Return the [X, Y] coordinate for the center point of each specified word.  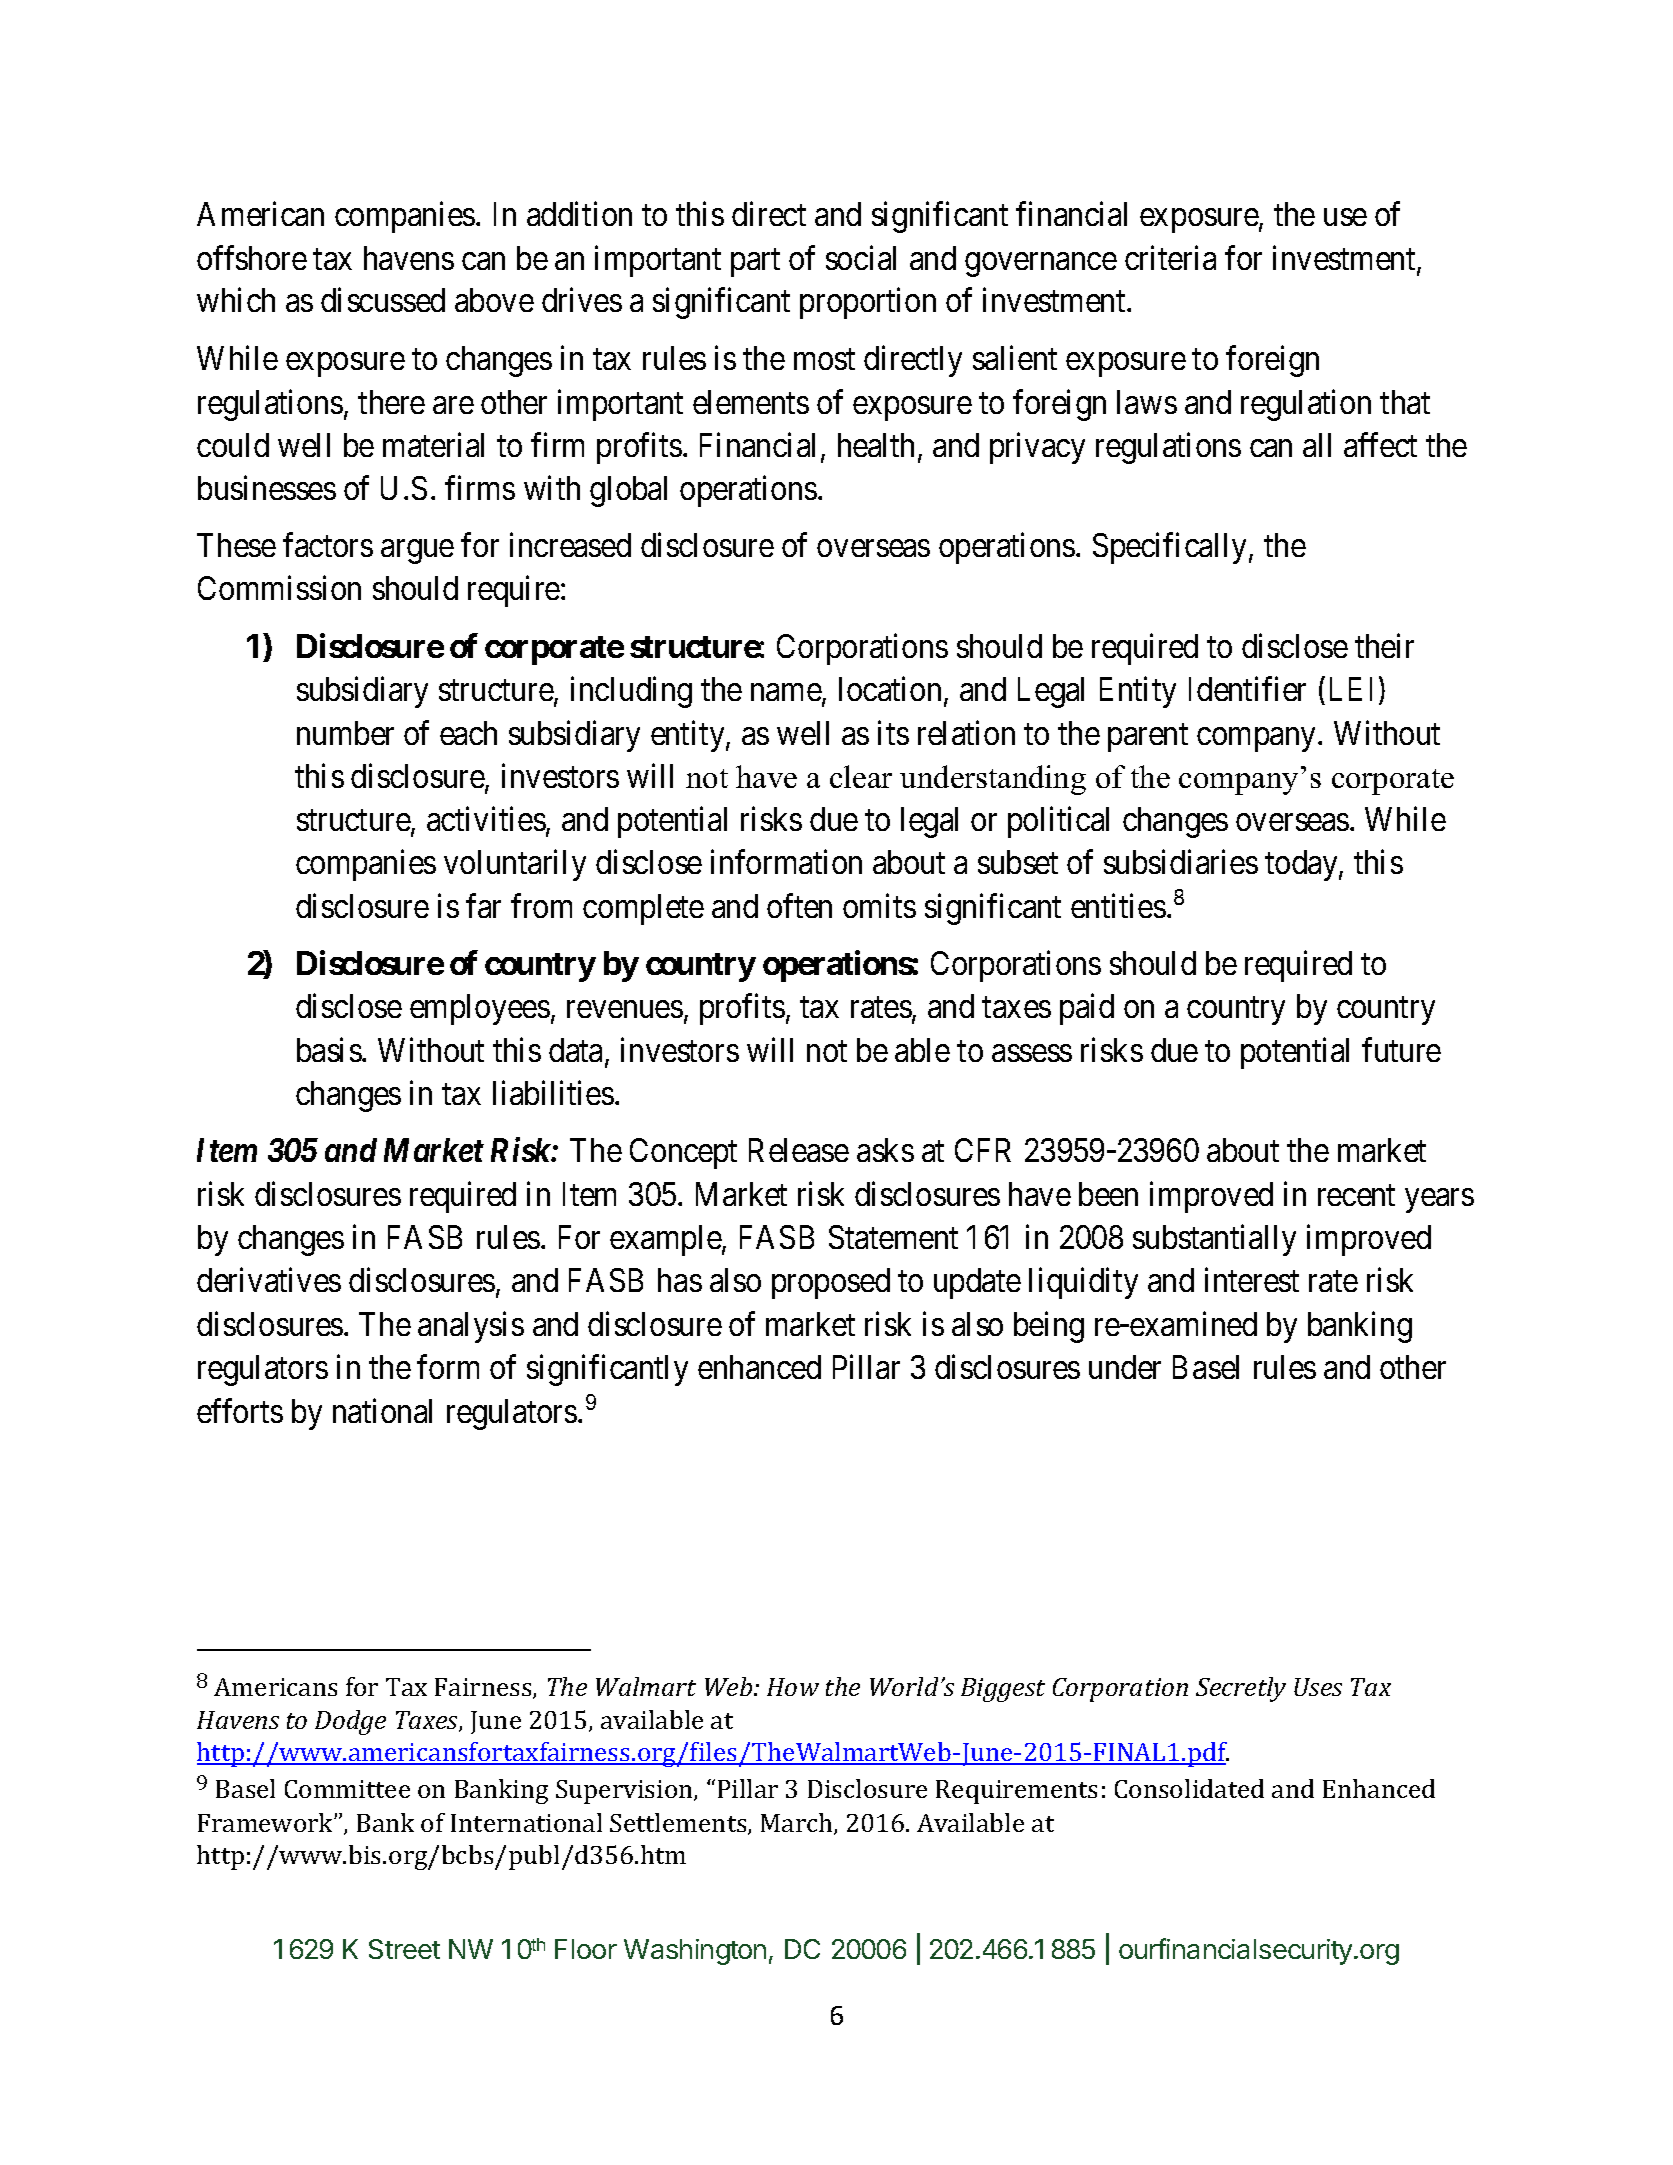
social [861, 257]
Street [404, 1949]
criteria [1170, 257]
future [1401, 1049]
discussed [383, 300]
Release [799, 1150]
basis [329, 1049]
